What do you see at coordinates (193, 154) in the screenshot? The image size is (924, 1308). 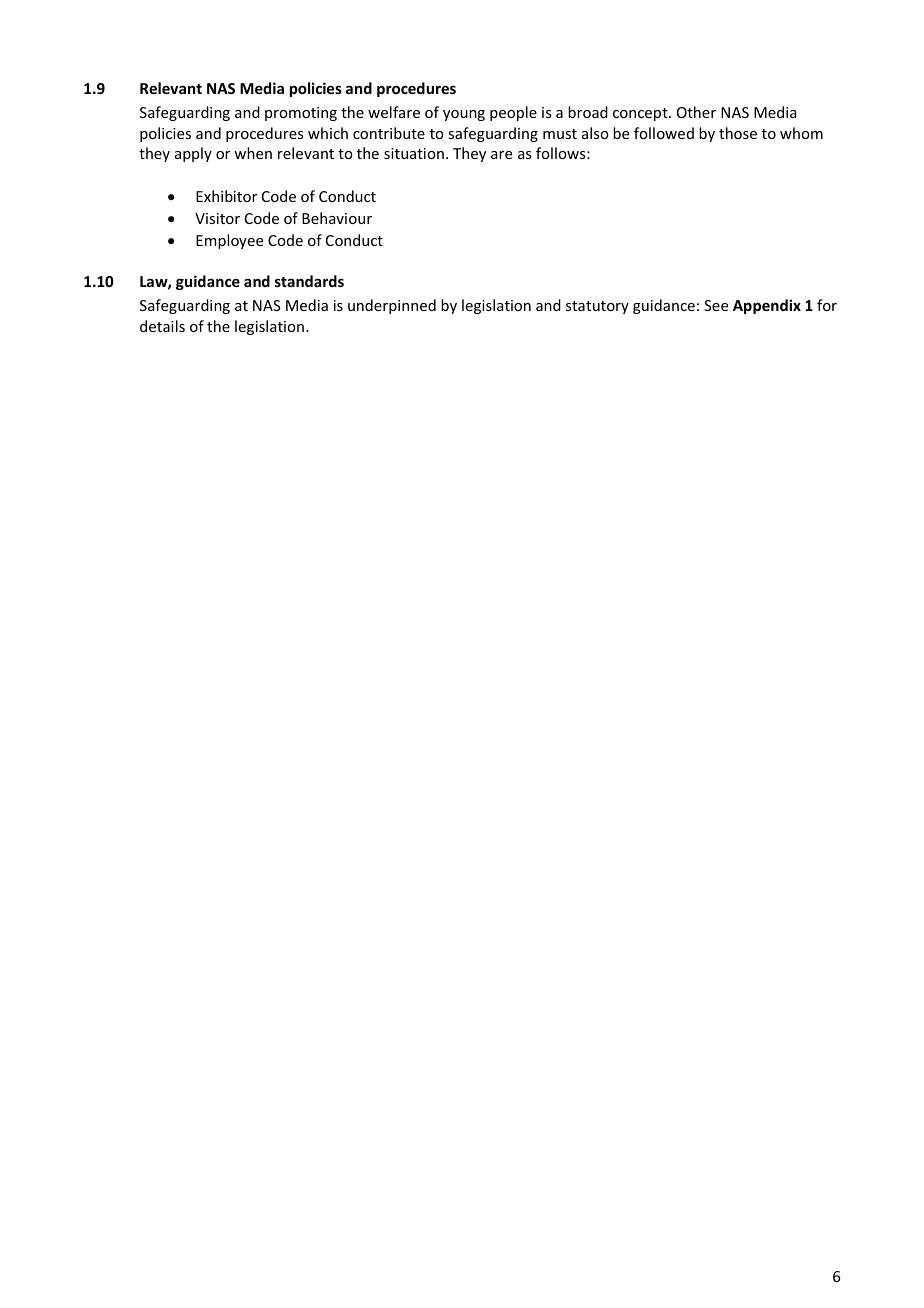 I see `apply` at bounding box center [193, 154].
